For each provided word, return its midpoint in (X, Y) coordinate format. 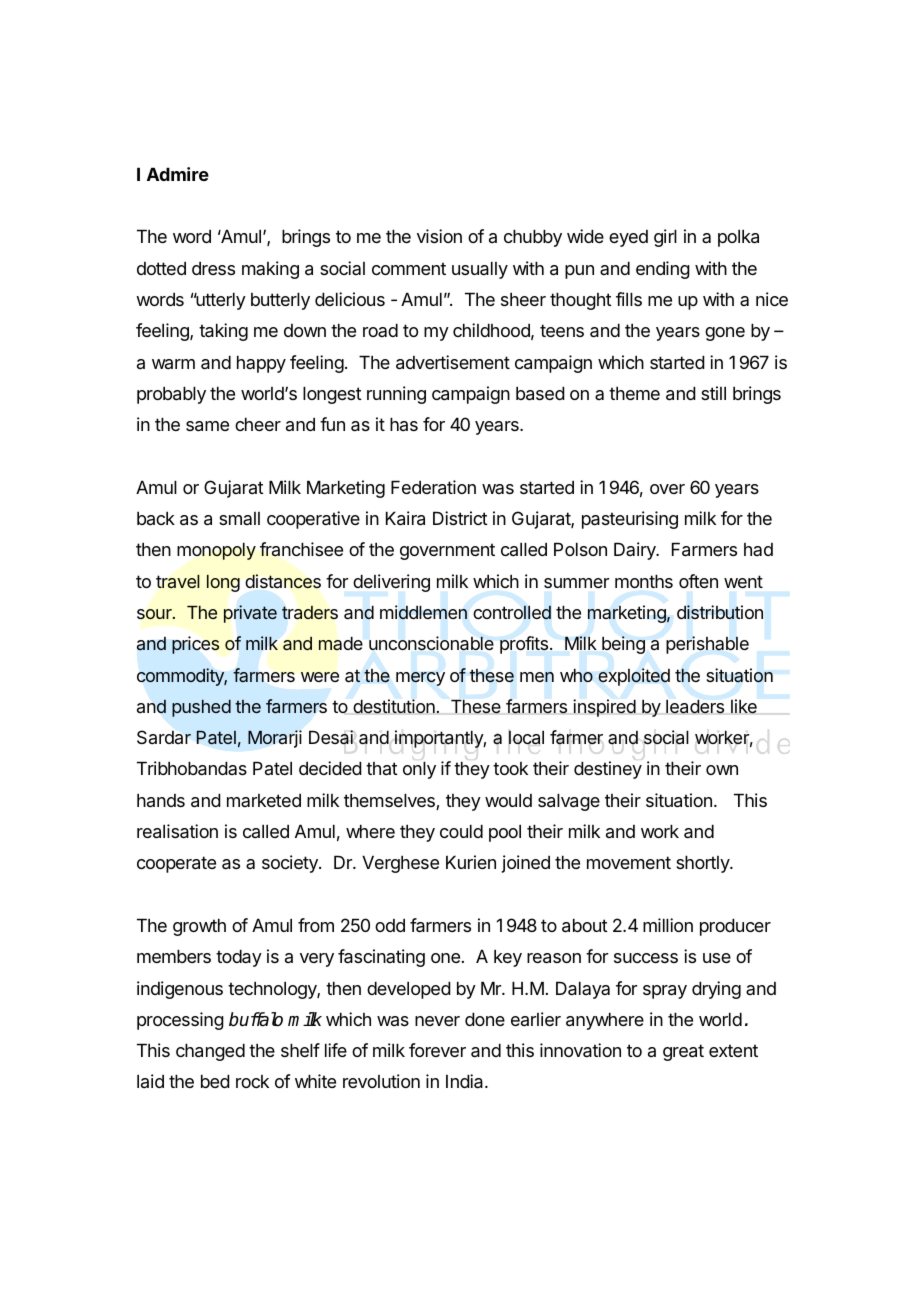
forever (437, 1050)
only (419, 770)
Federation (433, 487)
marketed (264, 800)
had (758, 549)
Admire (178, 174)
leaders (695, 706)
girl (665, 238)
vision (439, 236)
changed (210, 1052)
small (239, 518)
